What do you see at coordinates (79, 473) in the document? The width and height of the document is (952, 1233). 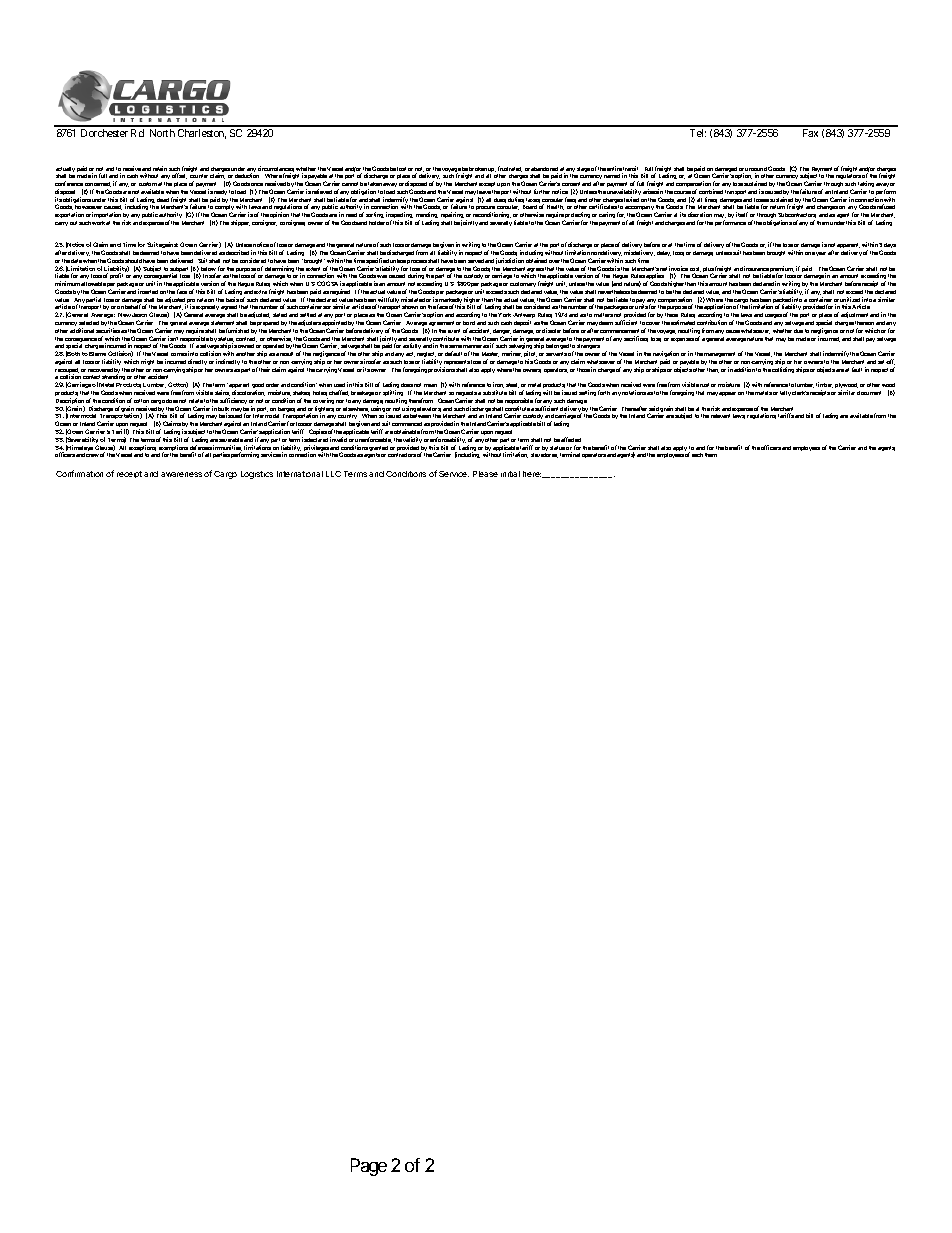 I see `Confirmation` at bounding box center [79, 473].
